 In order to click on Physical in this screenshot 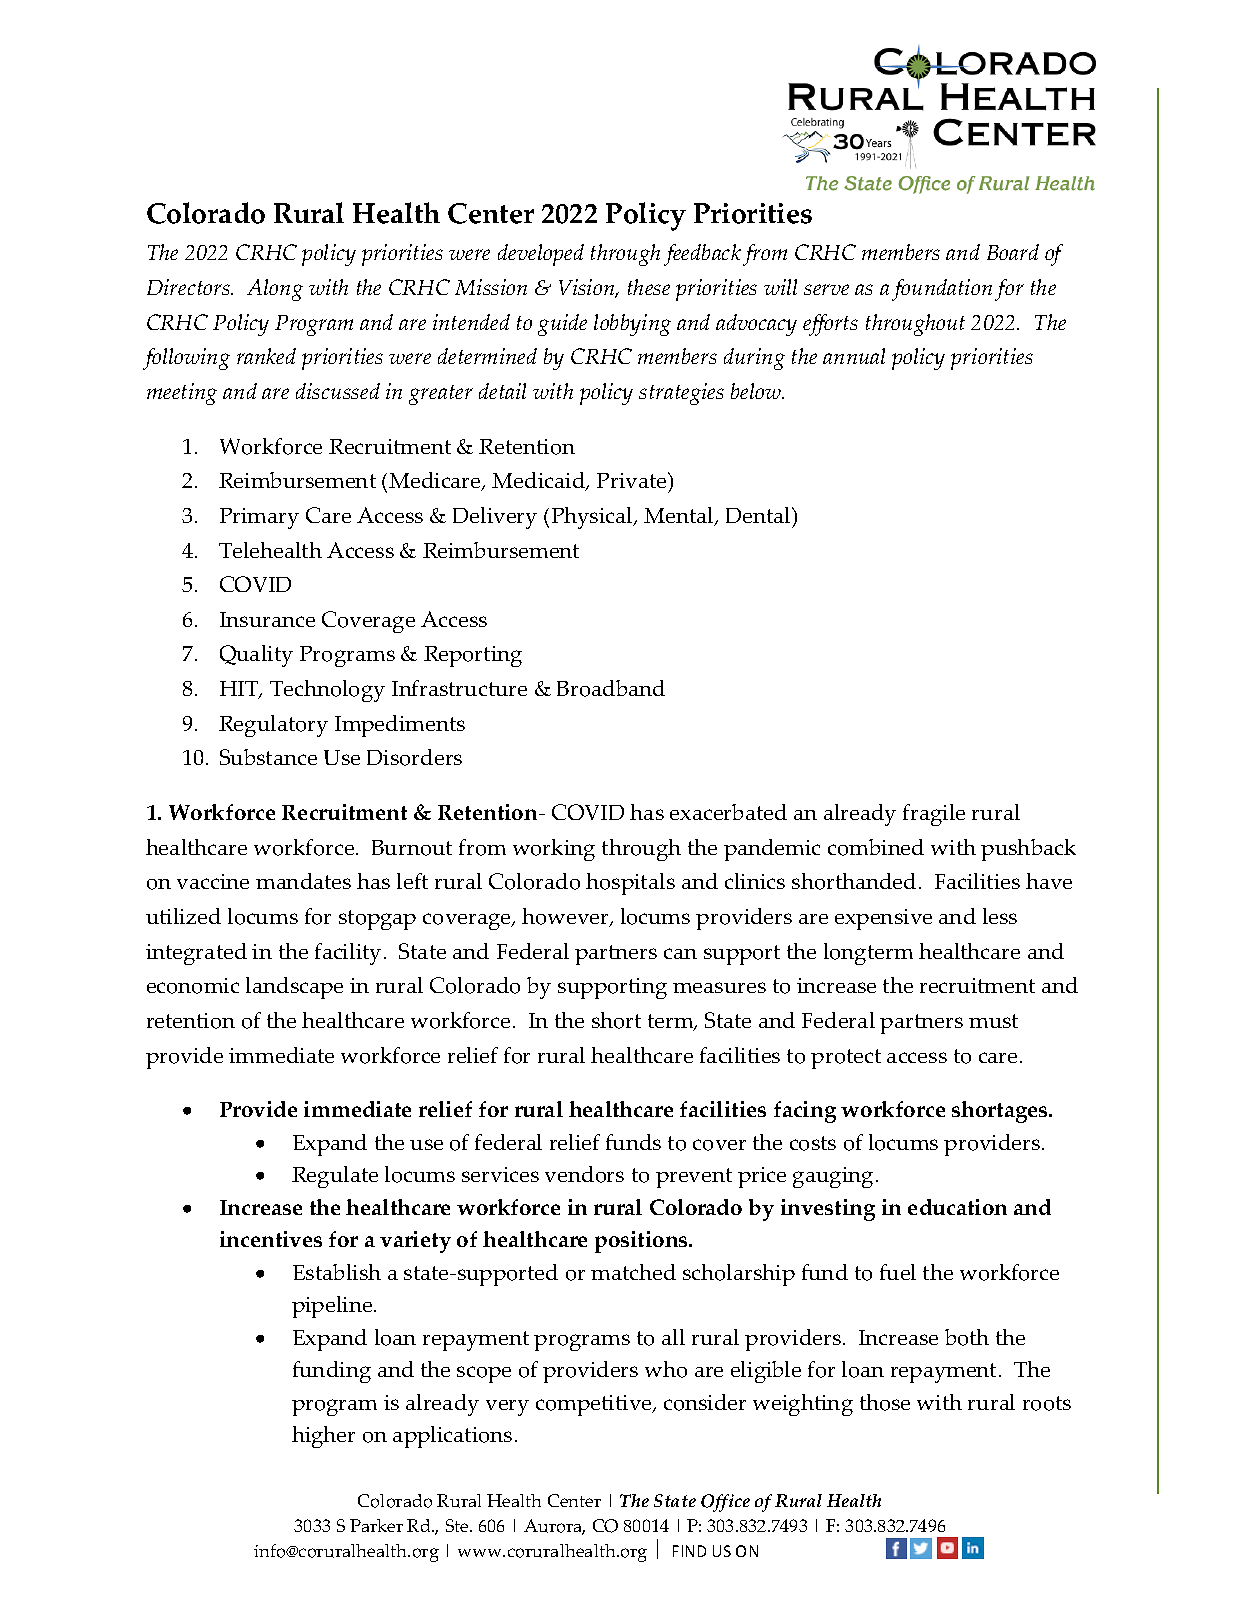, I will do `click(593, 518)`.
